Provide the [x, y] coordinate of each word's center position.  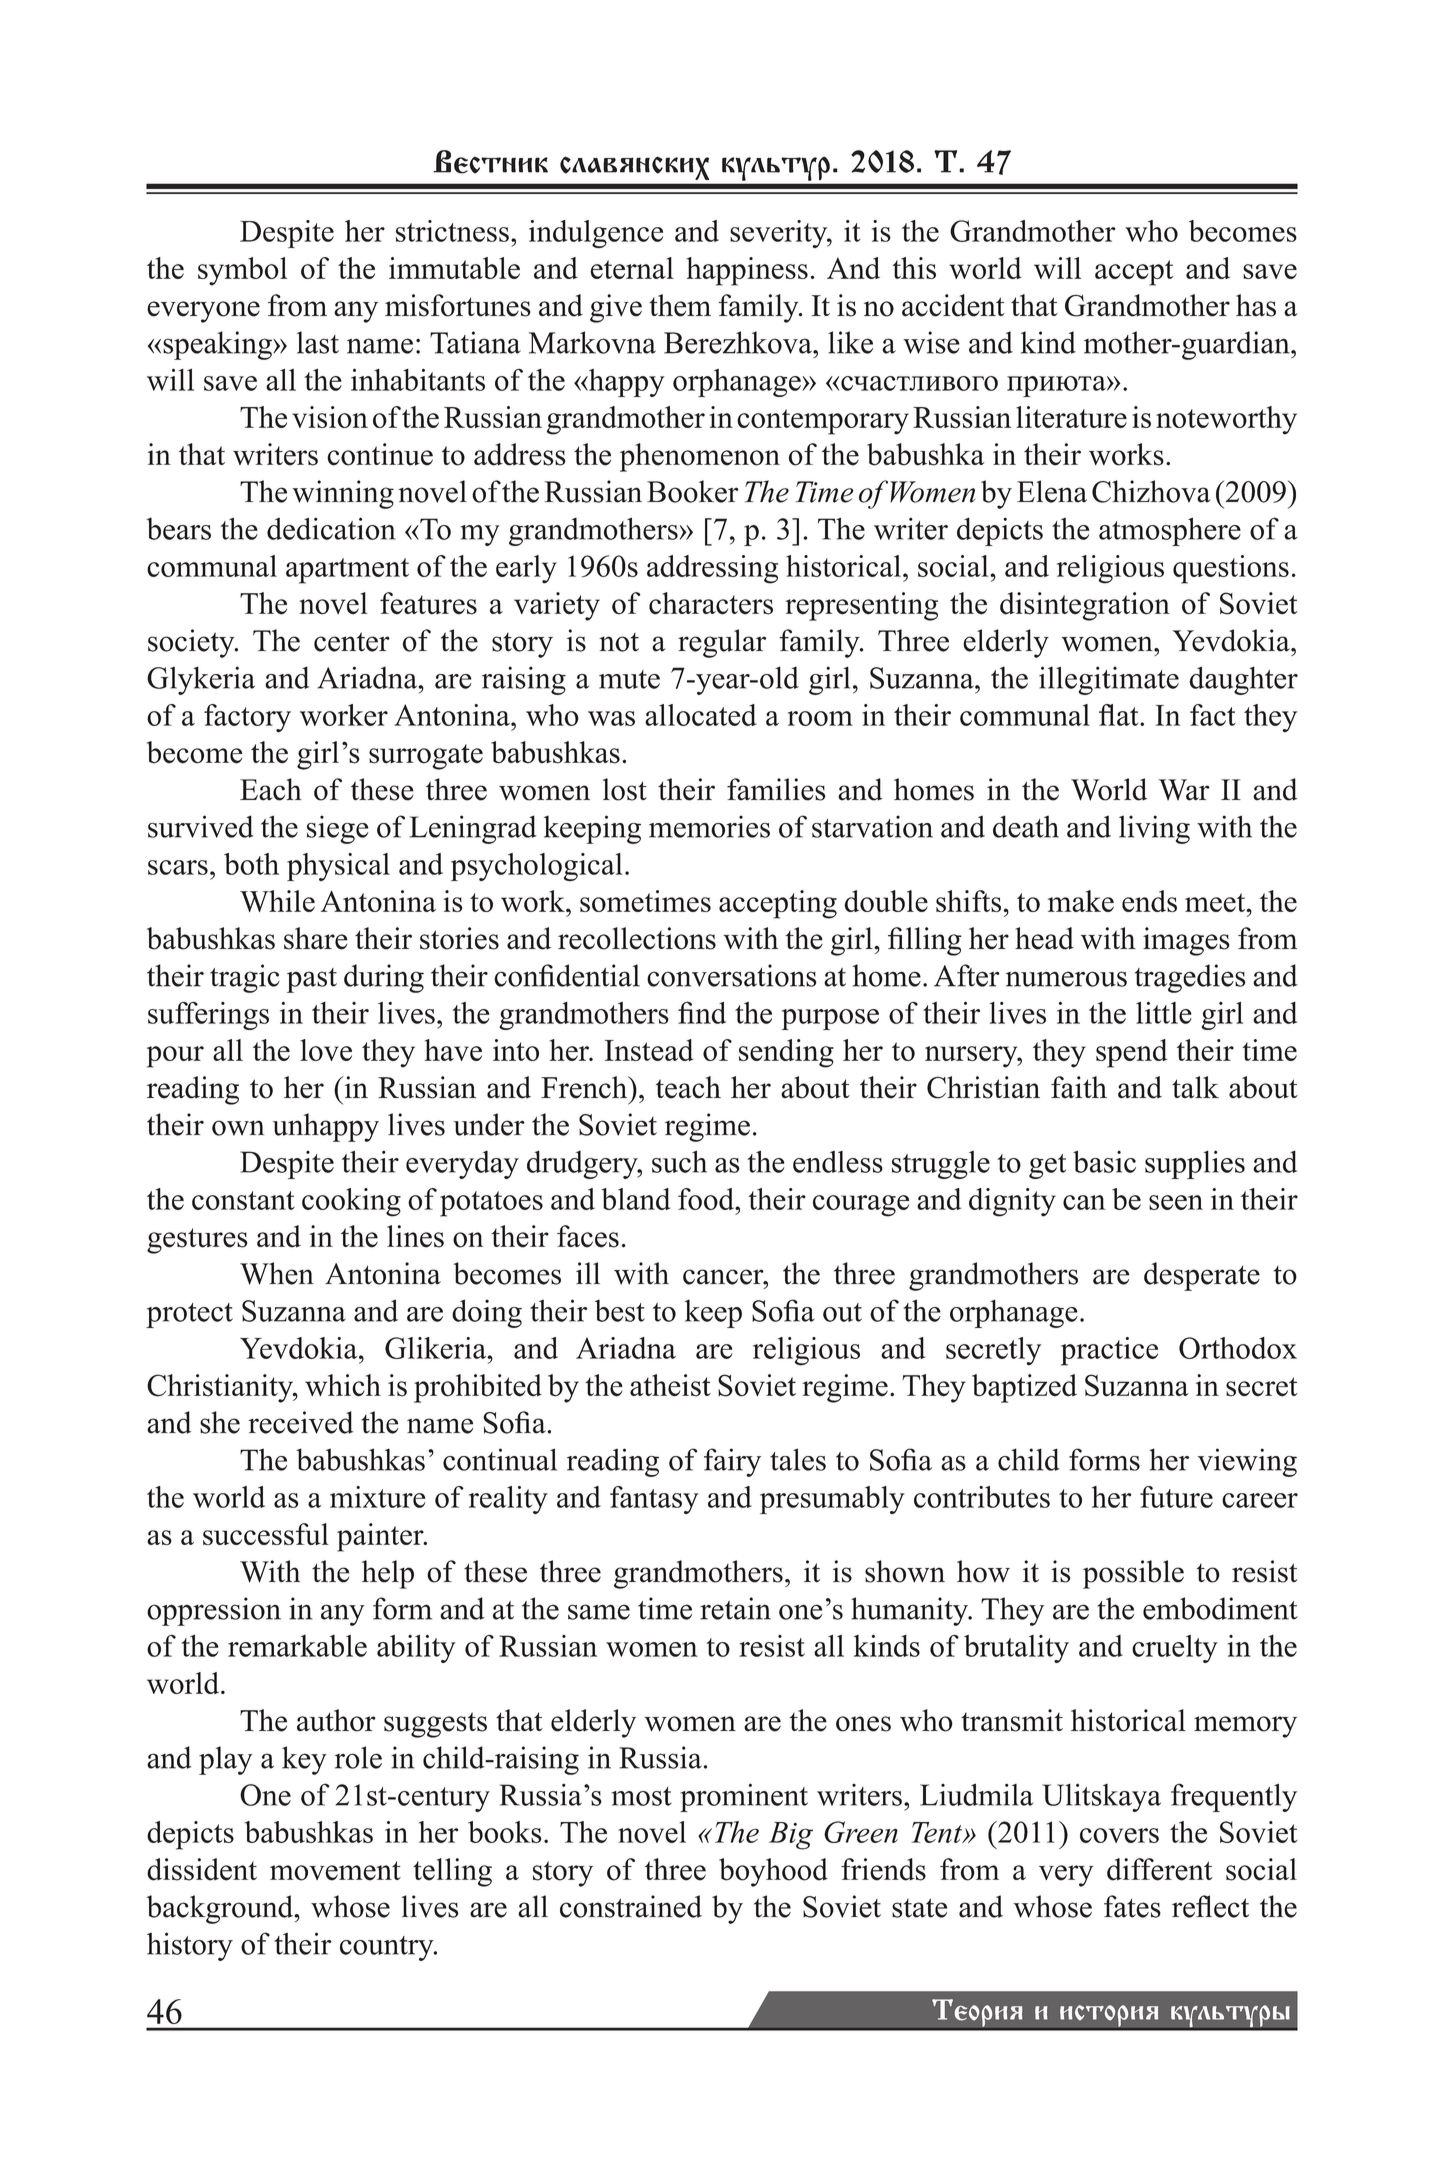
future [1176, 1497]
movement [335, 1871]
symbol [242, 271]
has [1256, 305]
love [326, 1050]
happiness [747, 271]
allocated [701, 715]
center [352, 642]
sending [786, 1053]
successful [266, 1534]
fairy [732, 1462]
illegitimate [1109, 680]
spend [1131, 1053]
